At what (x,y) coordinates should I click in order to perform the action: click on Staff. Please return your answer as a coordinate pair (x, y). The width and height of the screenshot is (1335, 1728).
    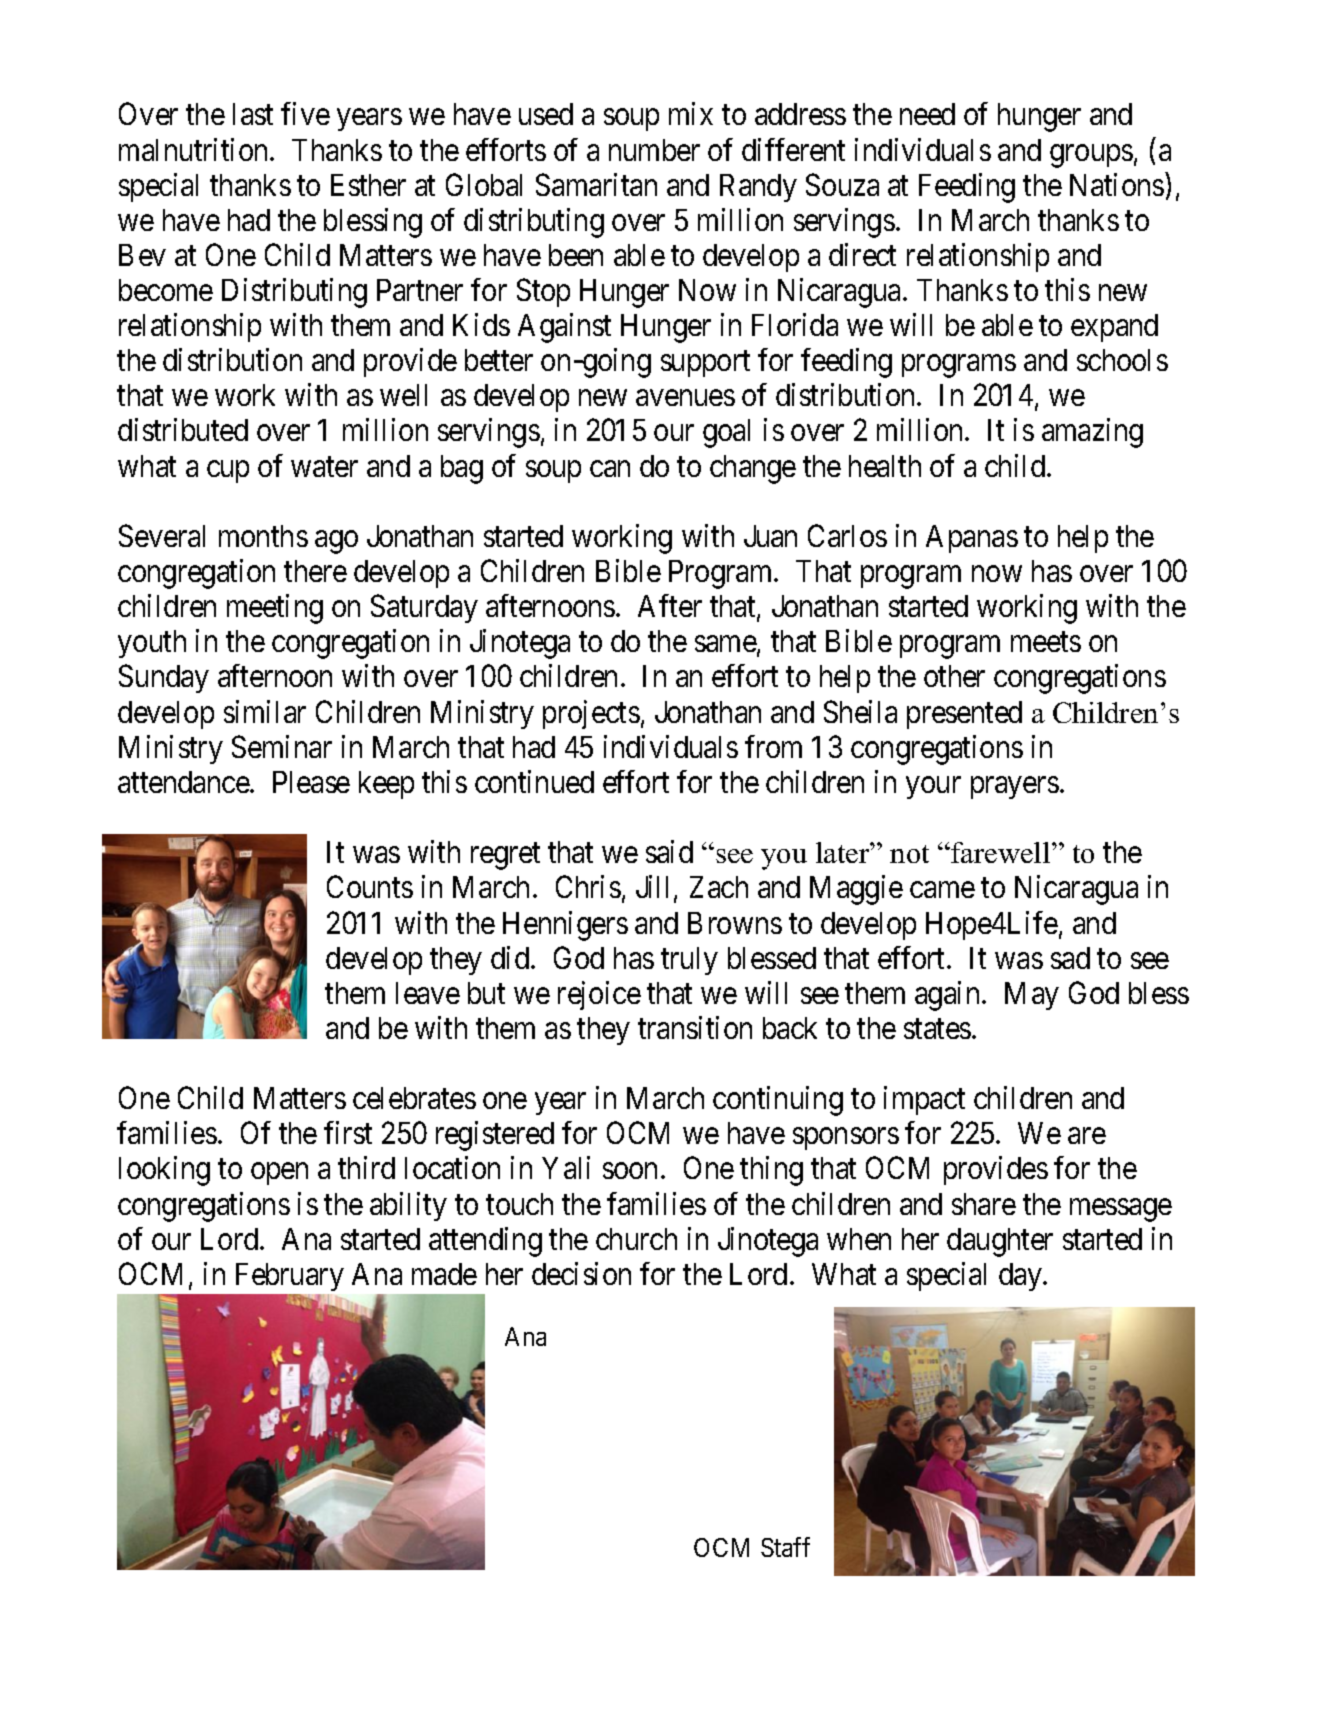
    Looking at the image, I should click on (785, 1547).
